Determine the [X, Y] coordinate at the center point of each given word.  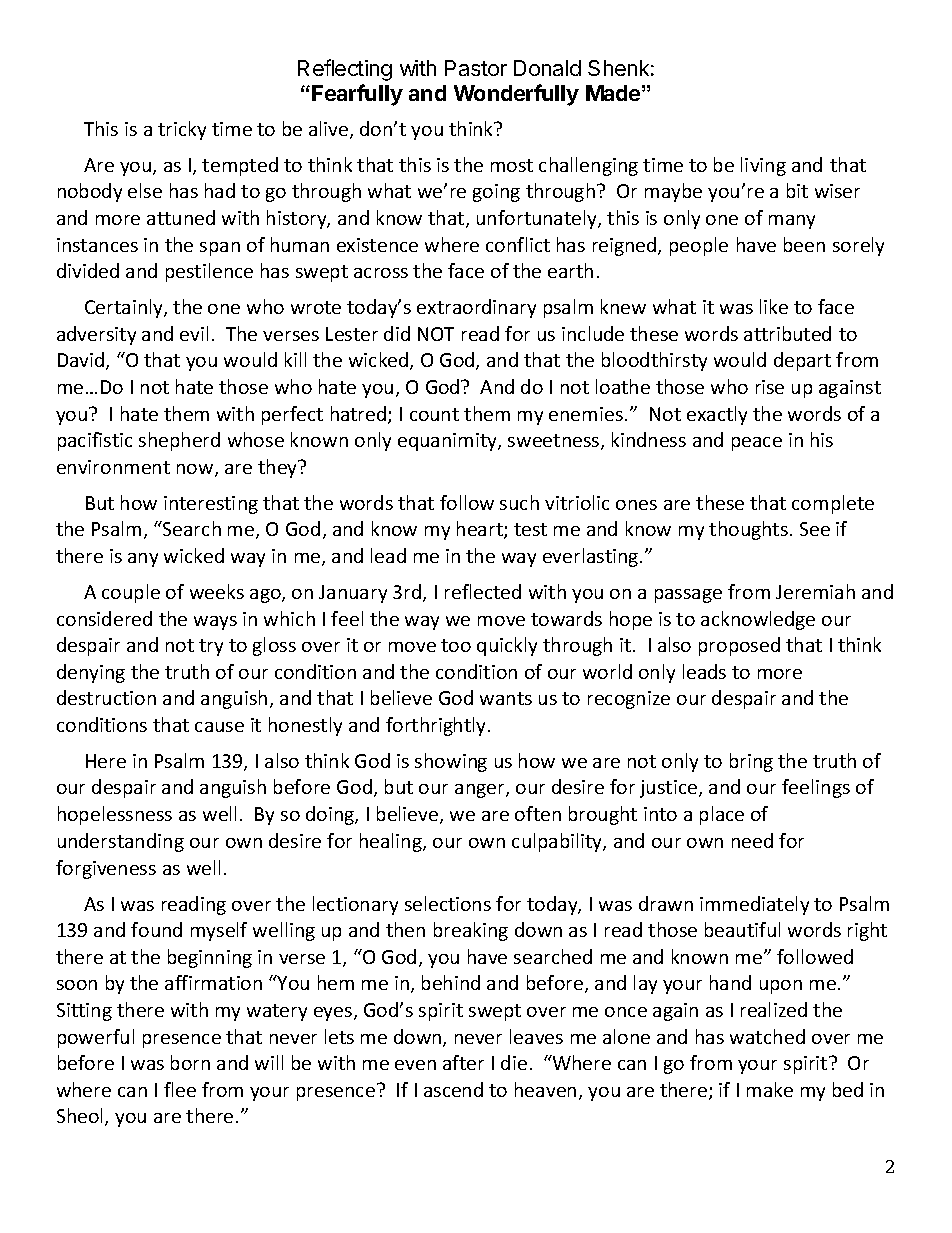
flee [180, 1089]
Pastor [476, 68]
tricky [182, 130]
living [763, 166]
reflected [483, 591]
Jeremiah [815, 591]
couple [131, 593]
